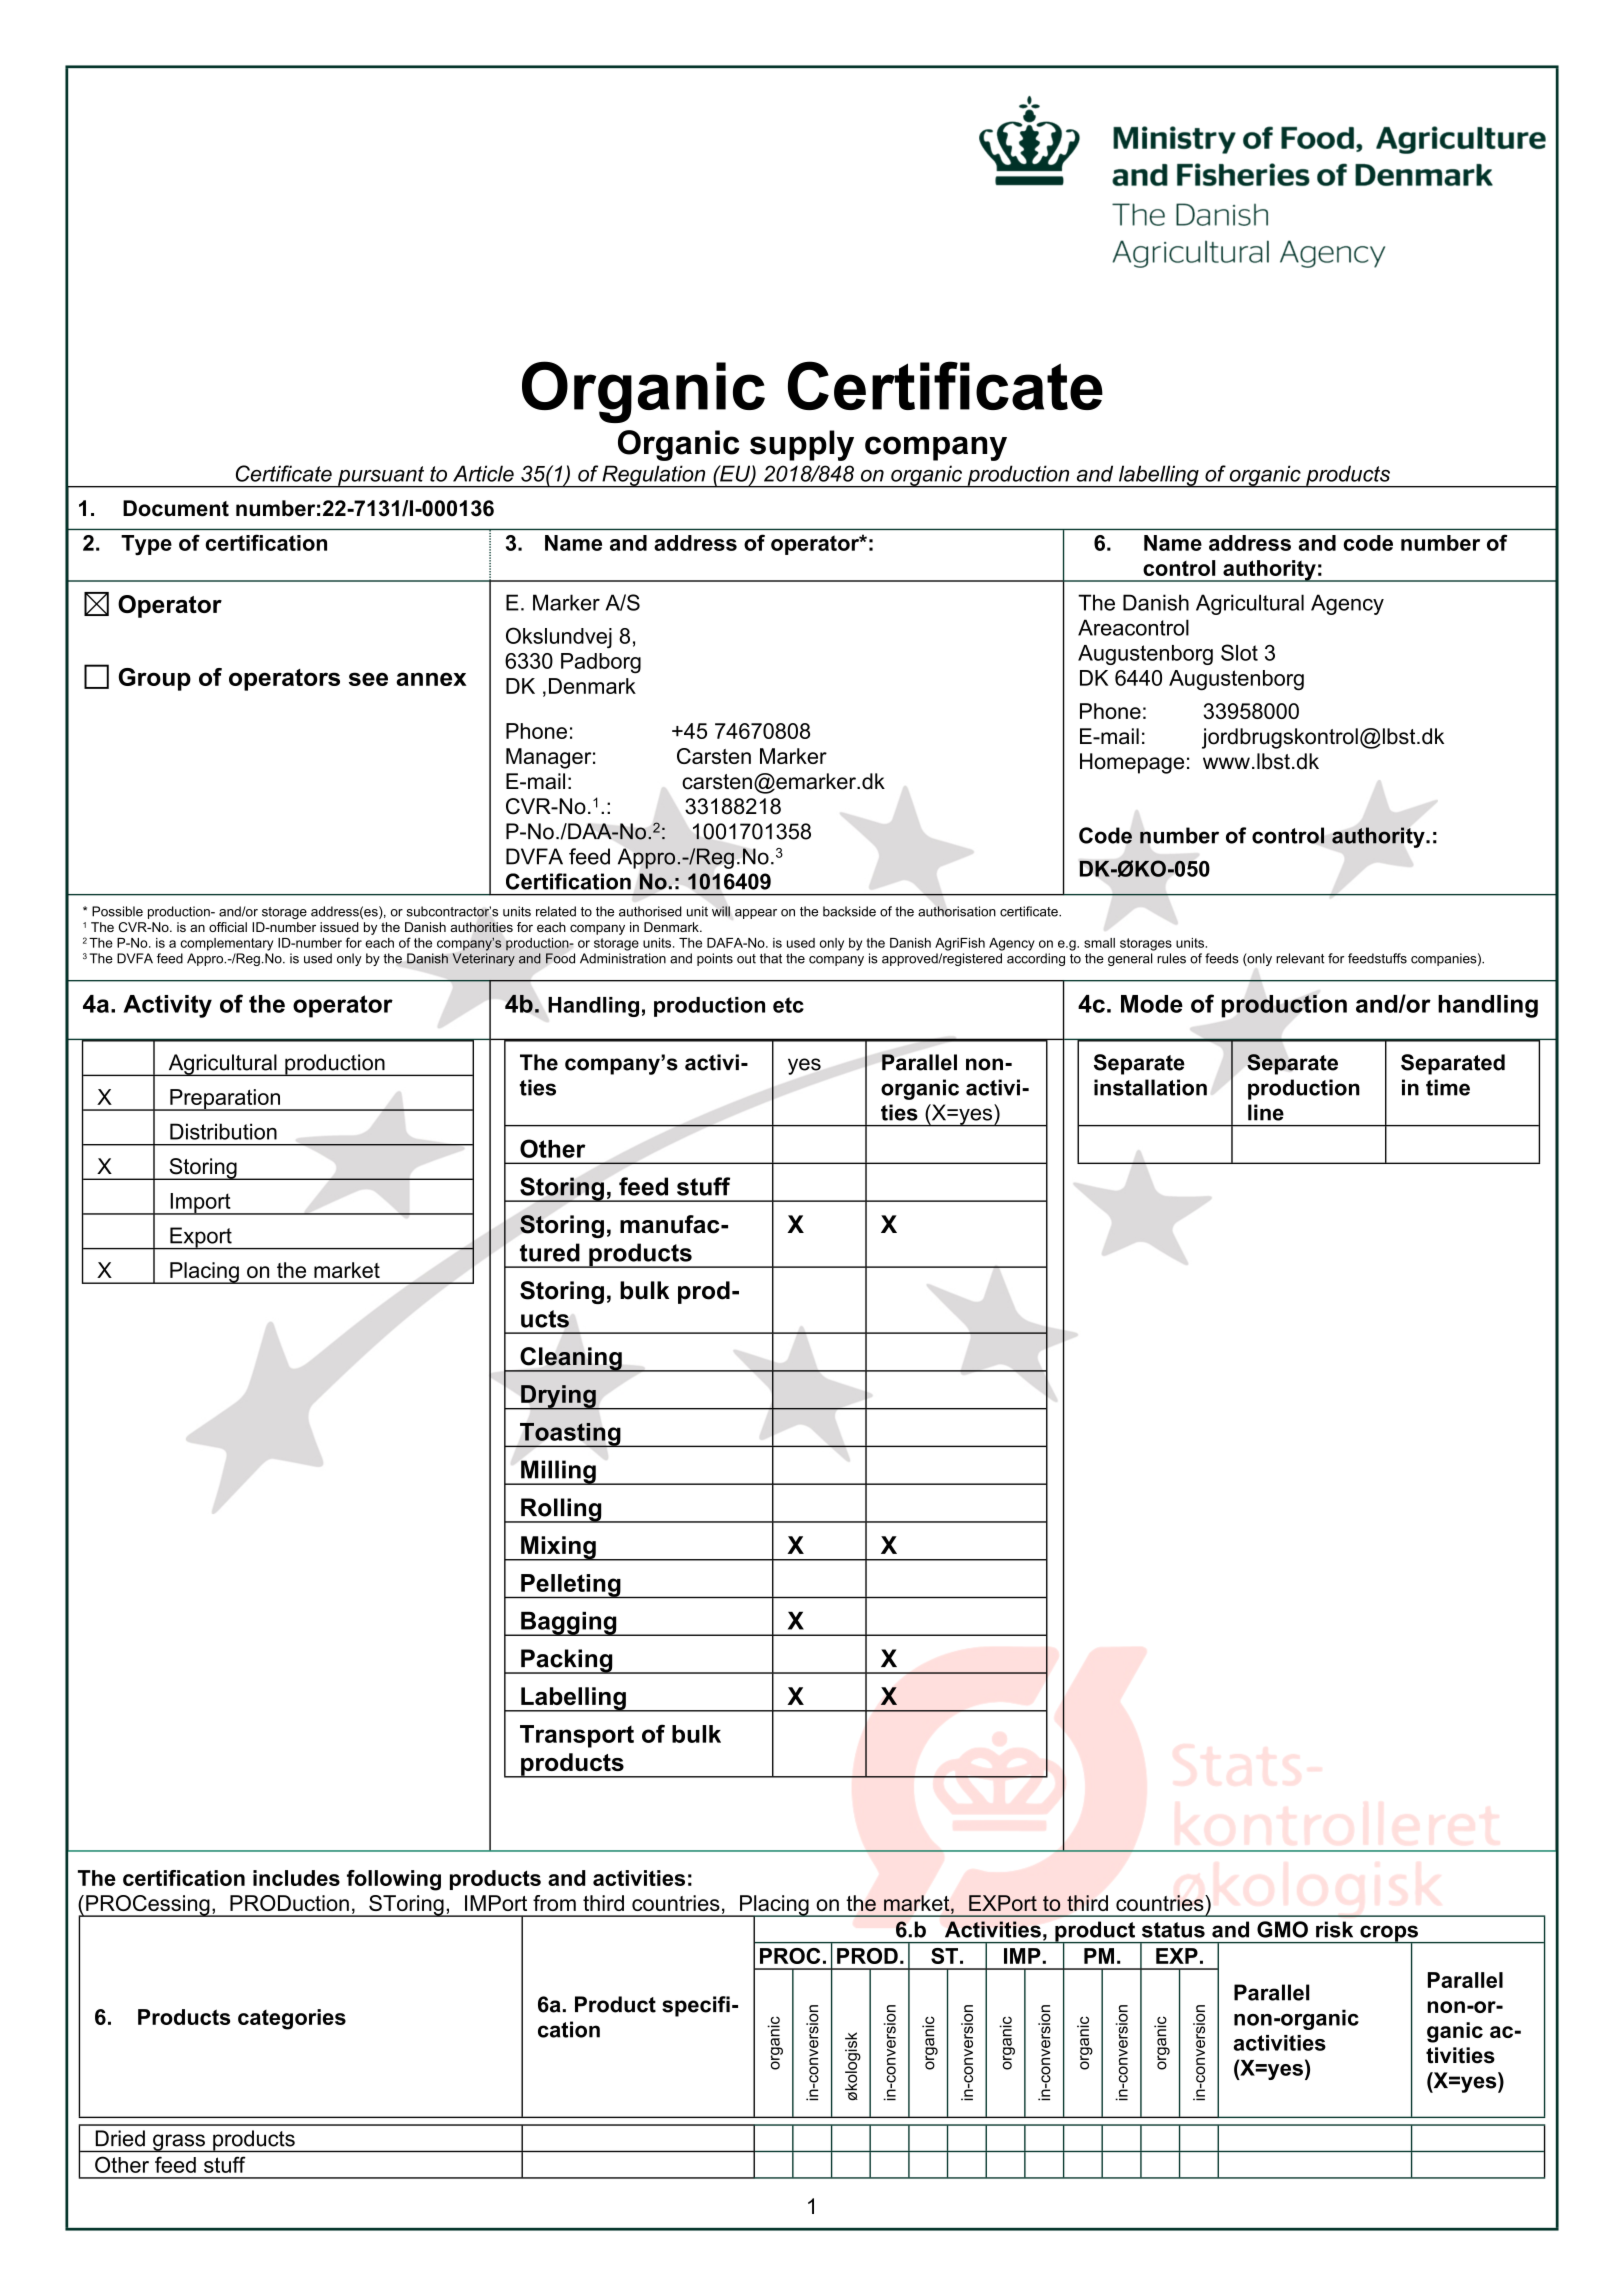 The height and width of the image is (2296, 1624). I want to click on supply, so click(802, 445).
